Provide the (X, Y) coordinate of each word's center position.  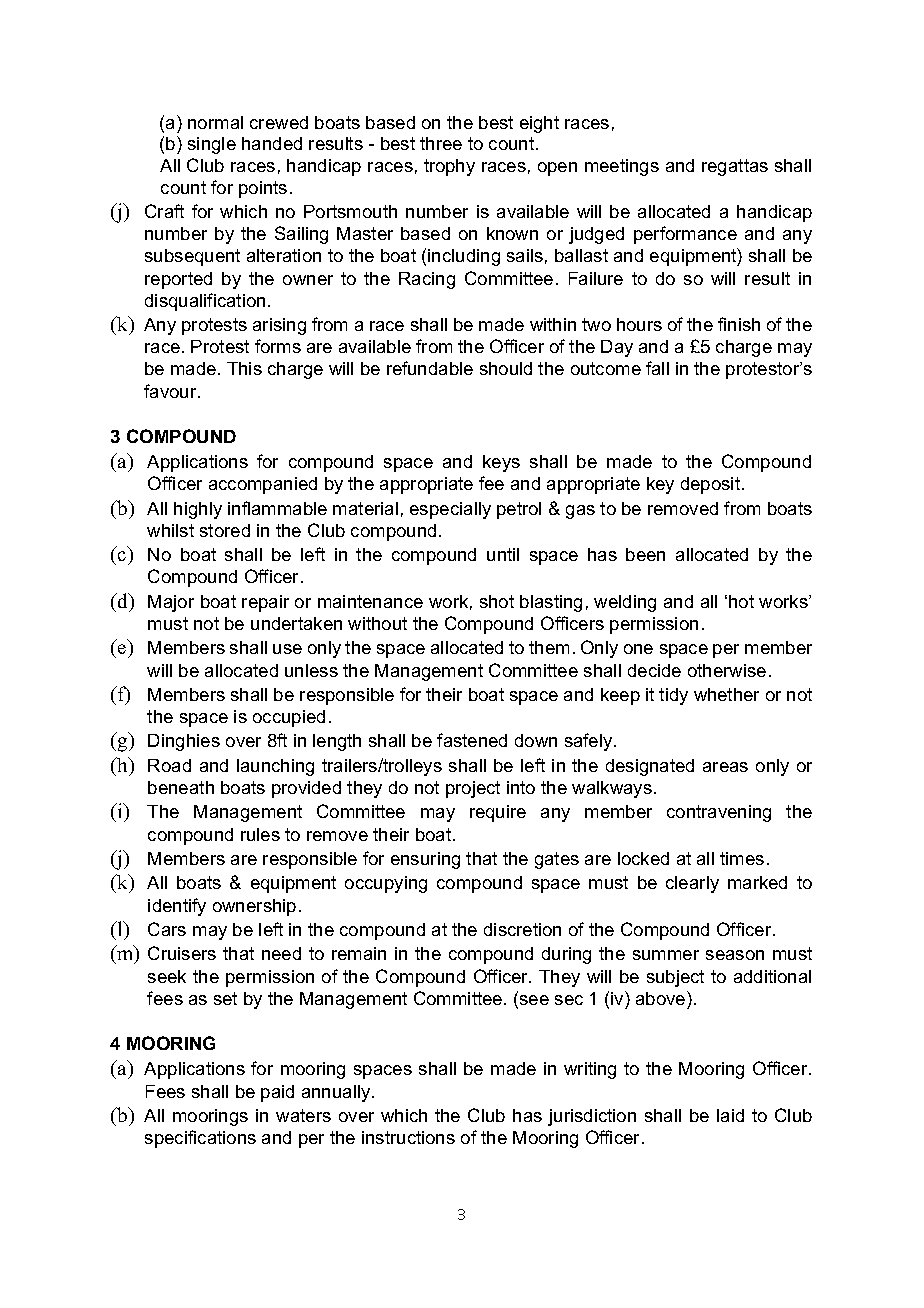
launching (275, 767)
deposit (712, 485)
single (212, 145)
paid (277, 1093)
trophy (449, 167)
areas (725, 767)
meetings (622, 167)
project (473, 789)
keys (501, 463)
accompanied (263, 485)
